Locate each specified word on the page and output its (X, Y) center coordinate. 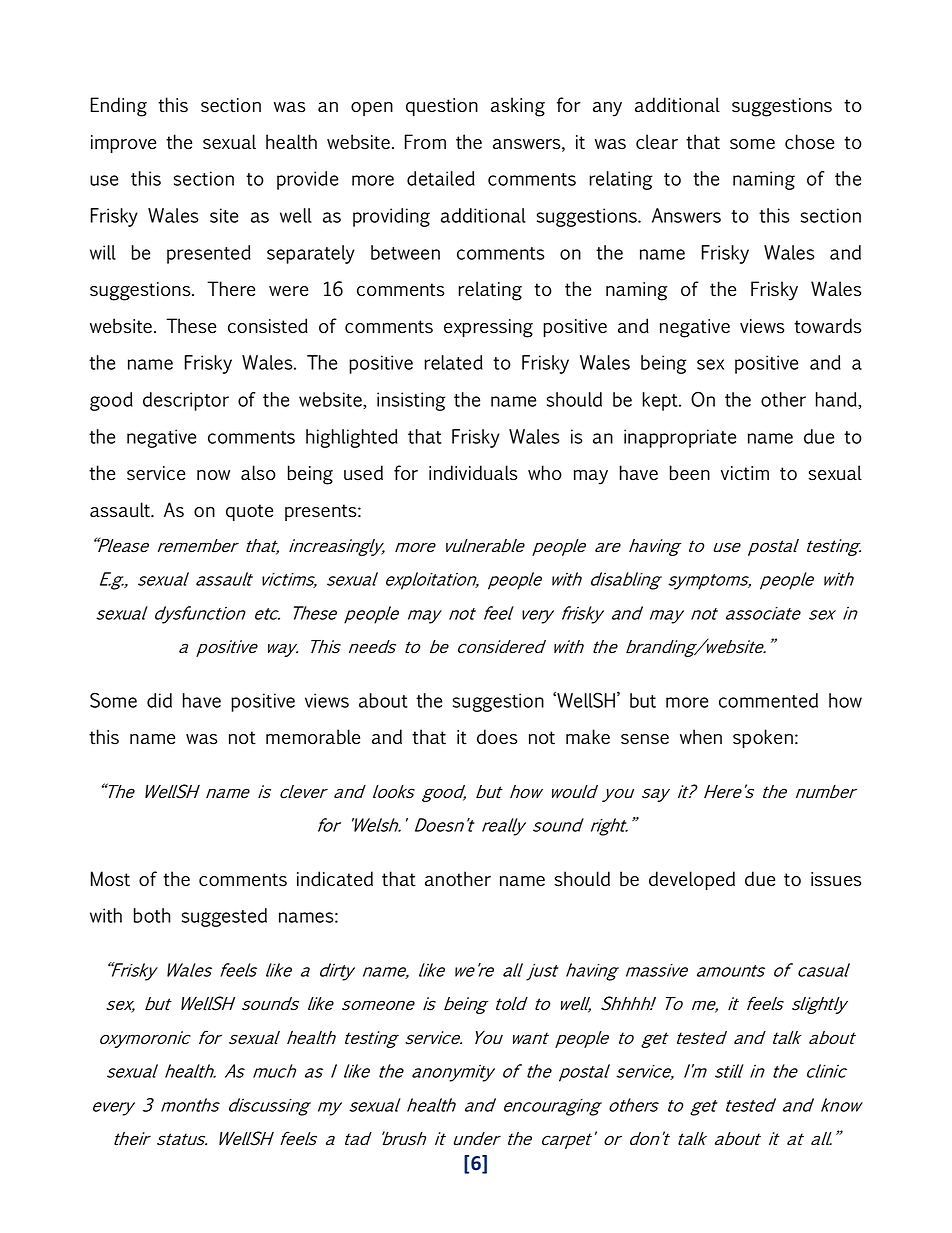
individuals (473, 473)
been (690, 473)
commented (768, 700)
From (425, 142)
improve (123, 144)
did (159, 700)
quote (249, 512)
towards (828, 326)
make (588, 736)
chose (809, 142)
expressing (488, 328)
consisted (268, 326)
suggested (224, 917)
